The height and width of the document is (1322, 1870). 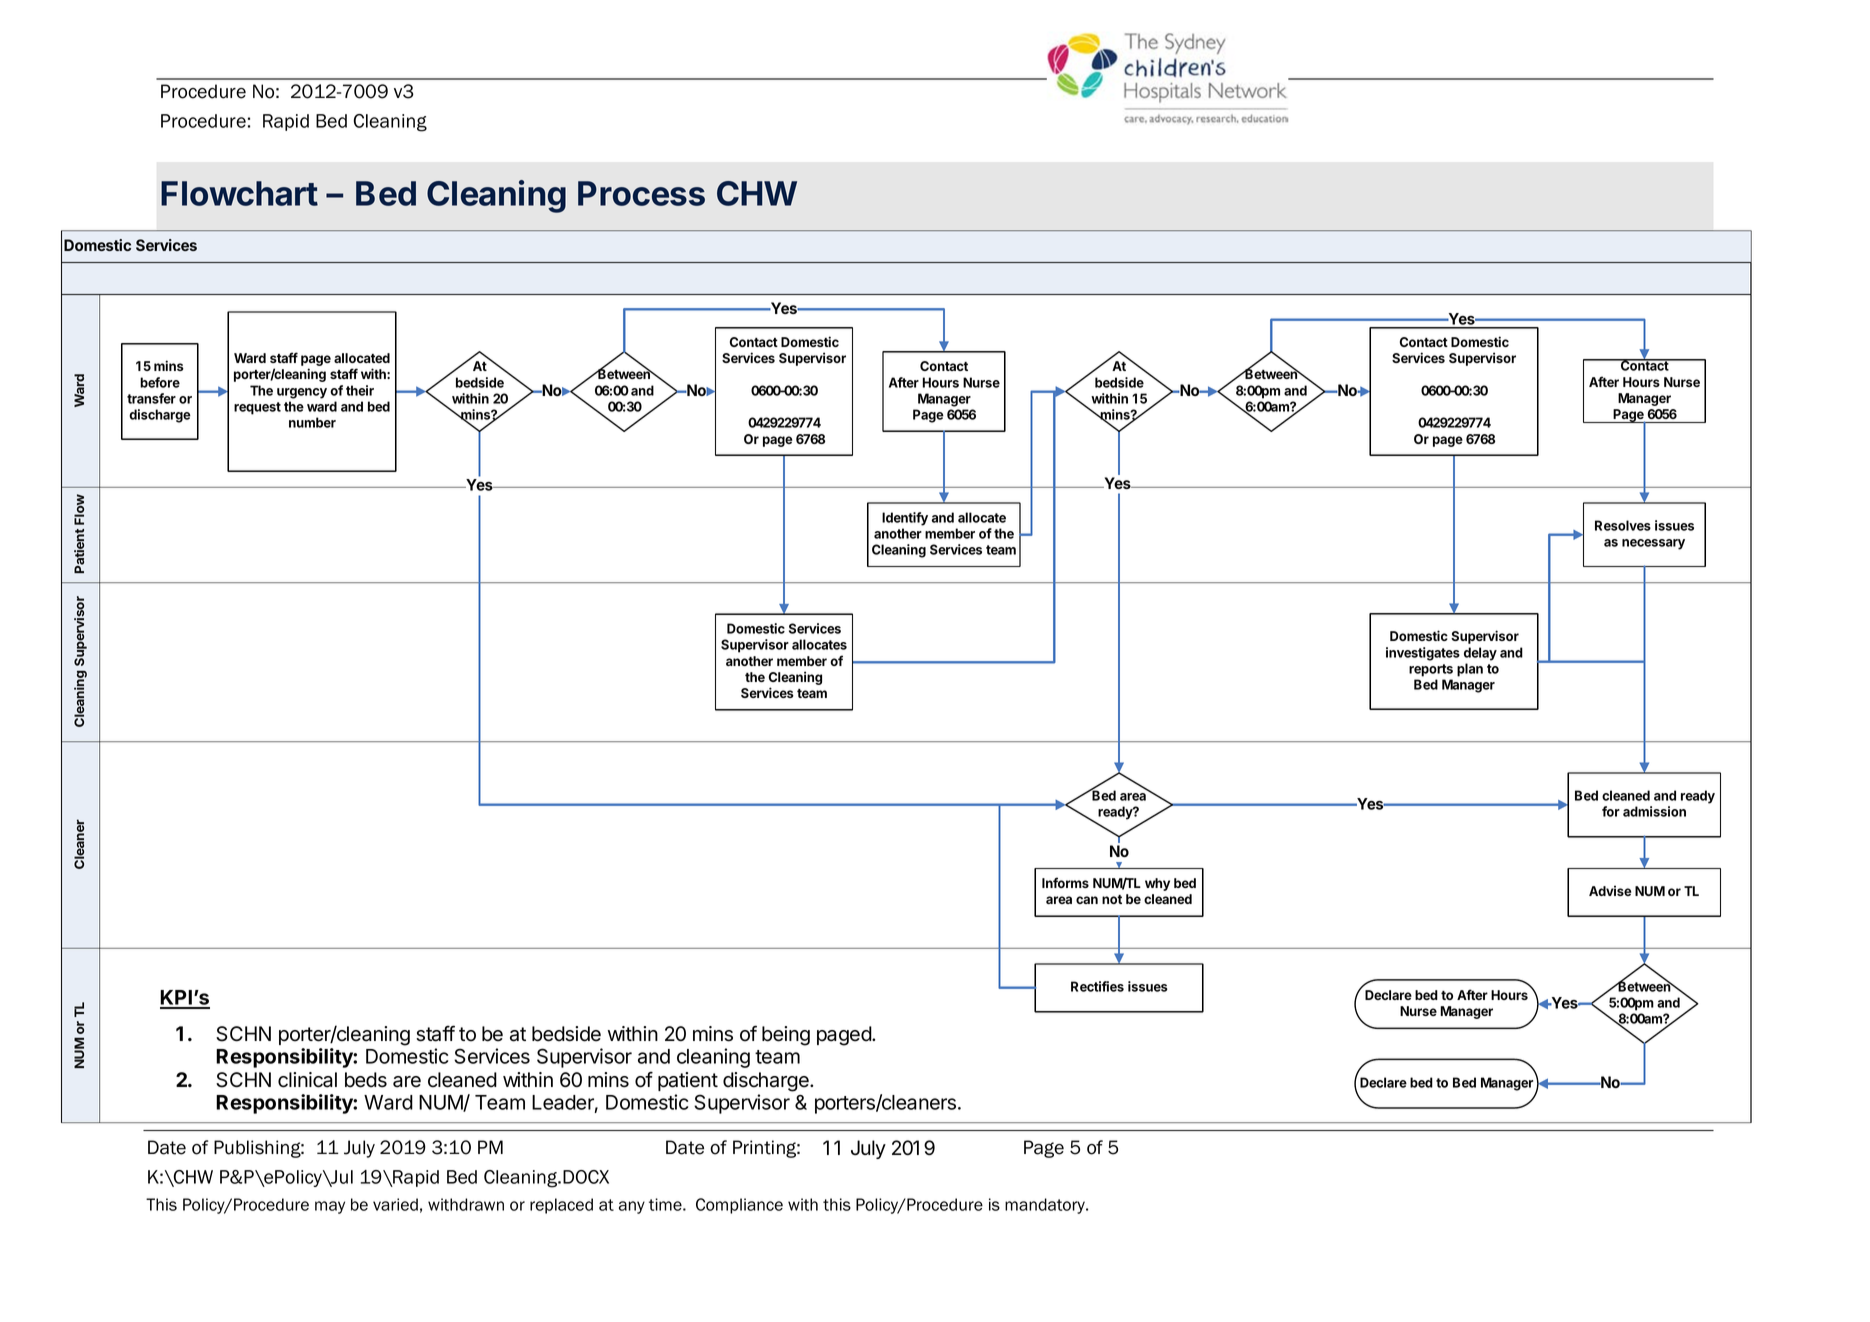 I want to click on clinical, so click(x=307, y=1080).
